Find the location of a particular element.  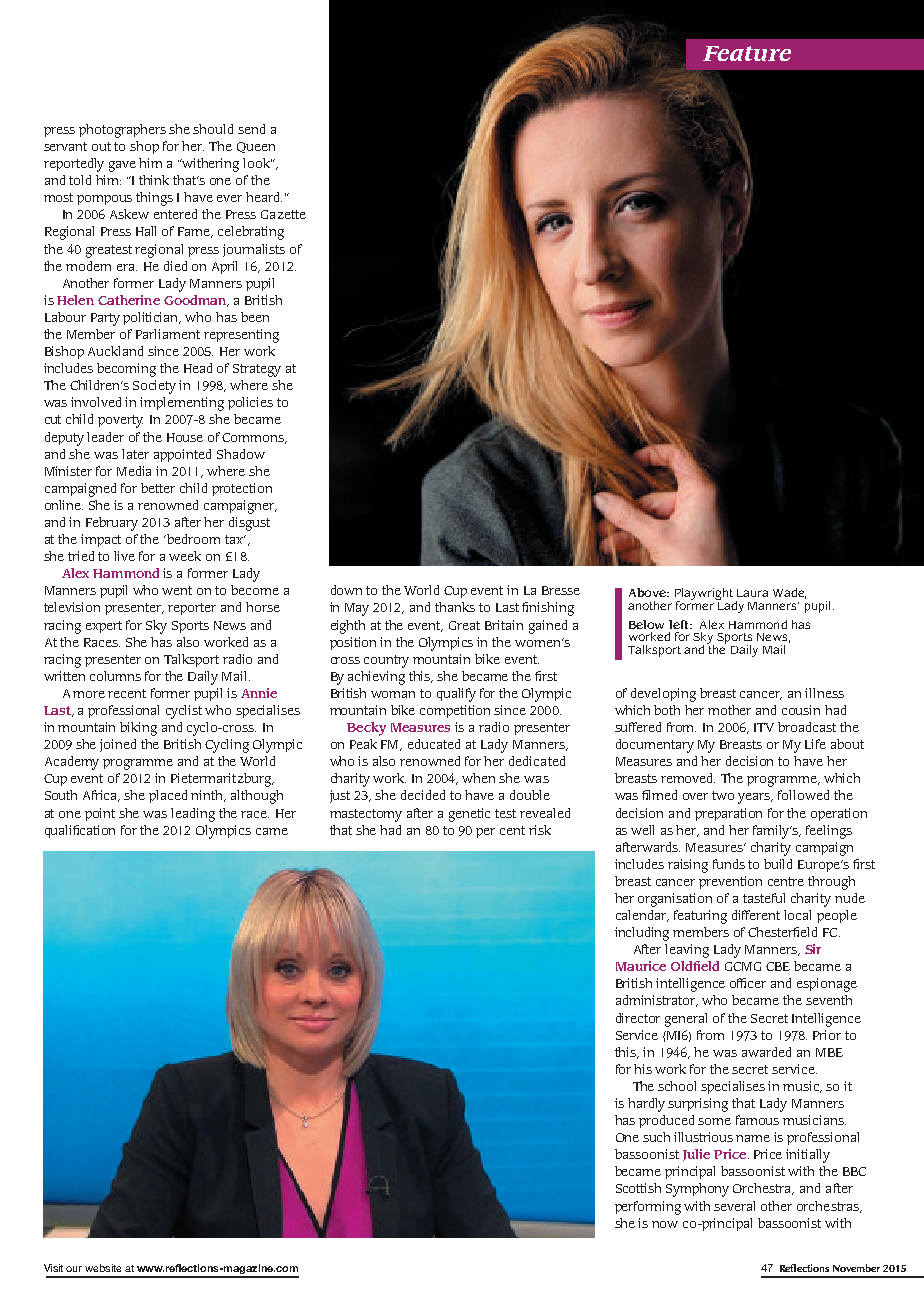

thanks is located at coordinates (455, 607).
